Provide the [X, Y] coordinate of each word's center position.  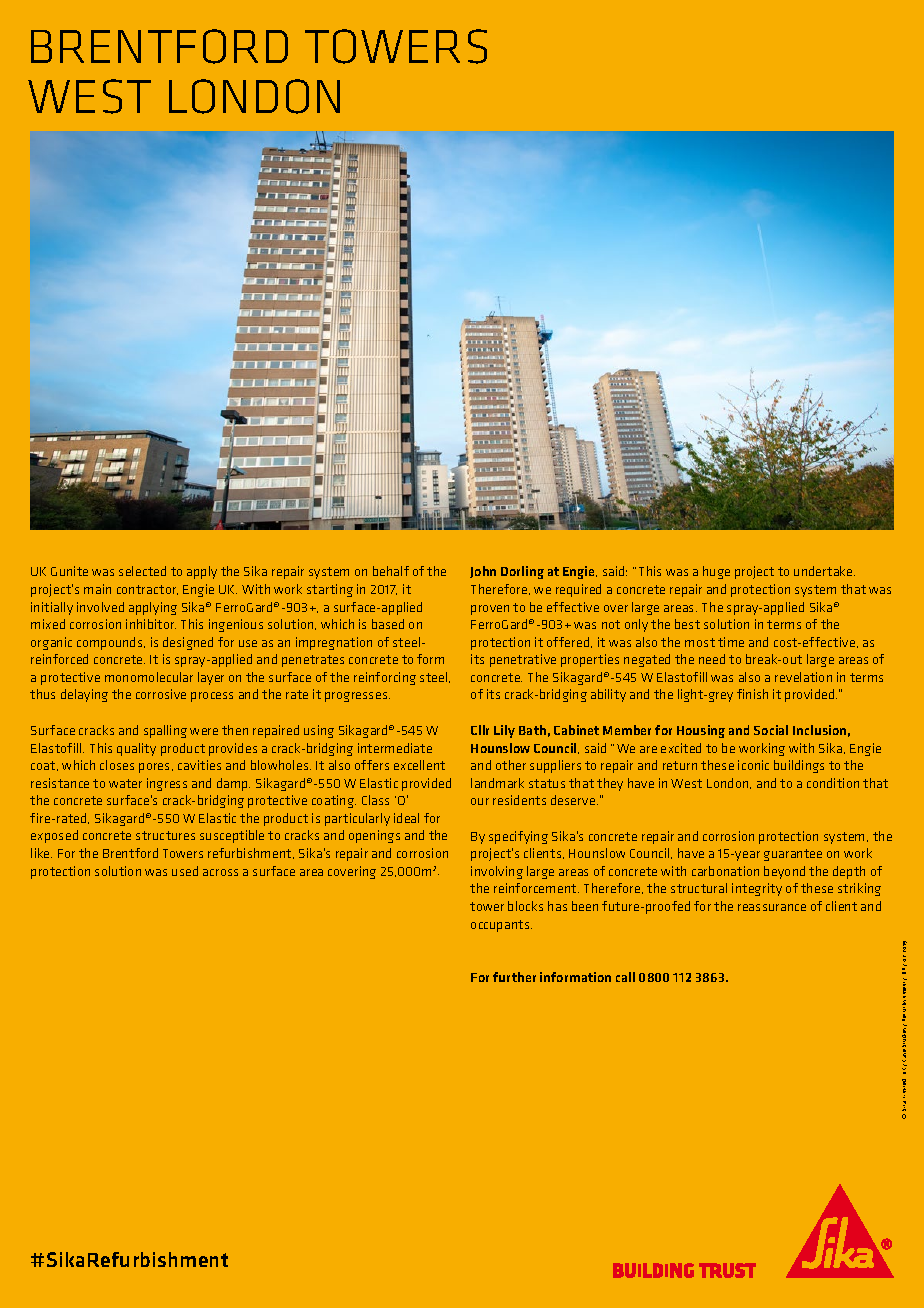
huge [716, 572]
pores [156, 768]
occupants [501, 926]
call [625, 977]
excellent [419, 765]
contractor [147, 590]
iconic [753, 765]
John [483, 572]
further [514, 977]
